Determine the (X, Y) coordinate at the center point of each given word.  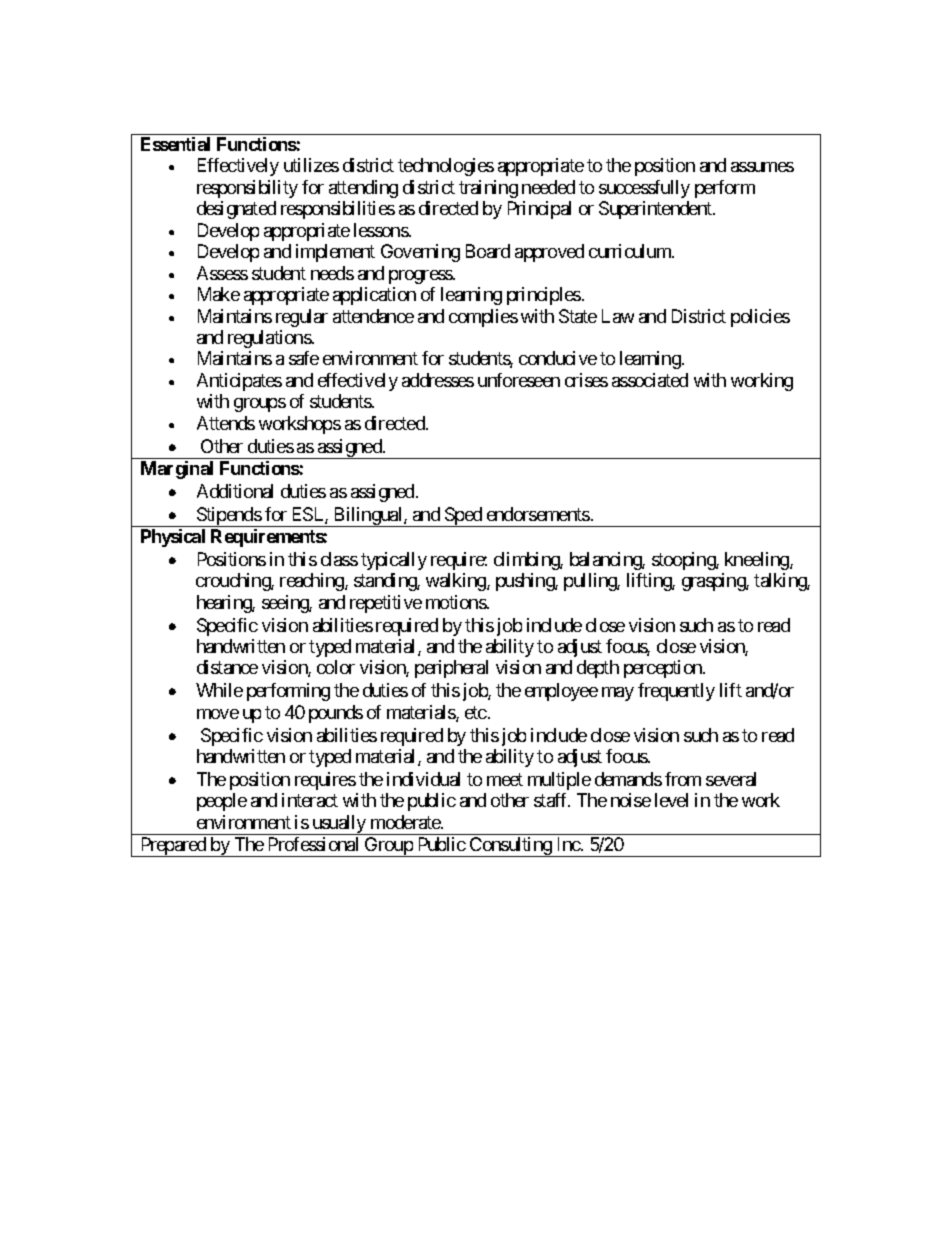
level (671, 800)
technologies (446, 167)
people (222, 802)
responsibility (247, 189)
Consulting (511, 847)
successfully (644, 189)
